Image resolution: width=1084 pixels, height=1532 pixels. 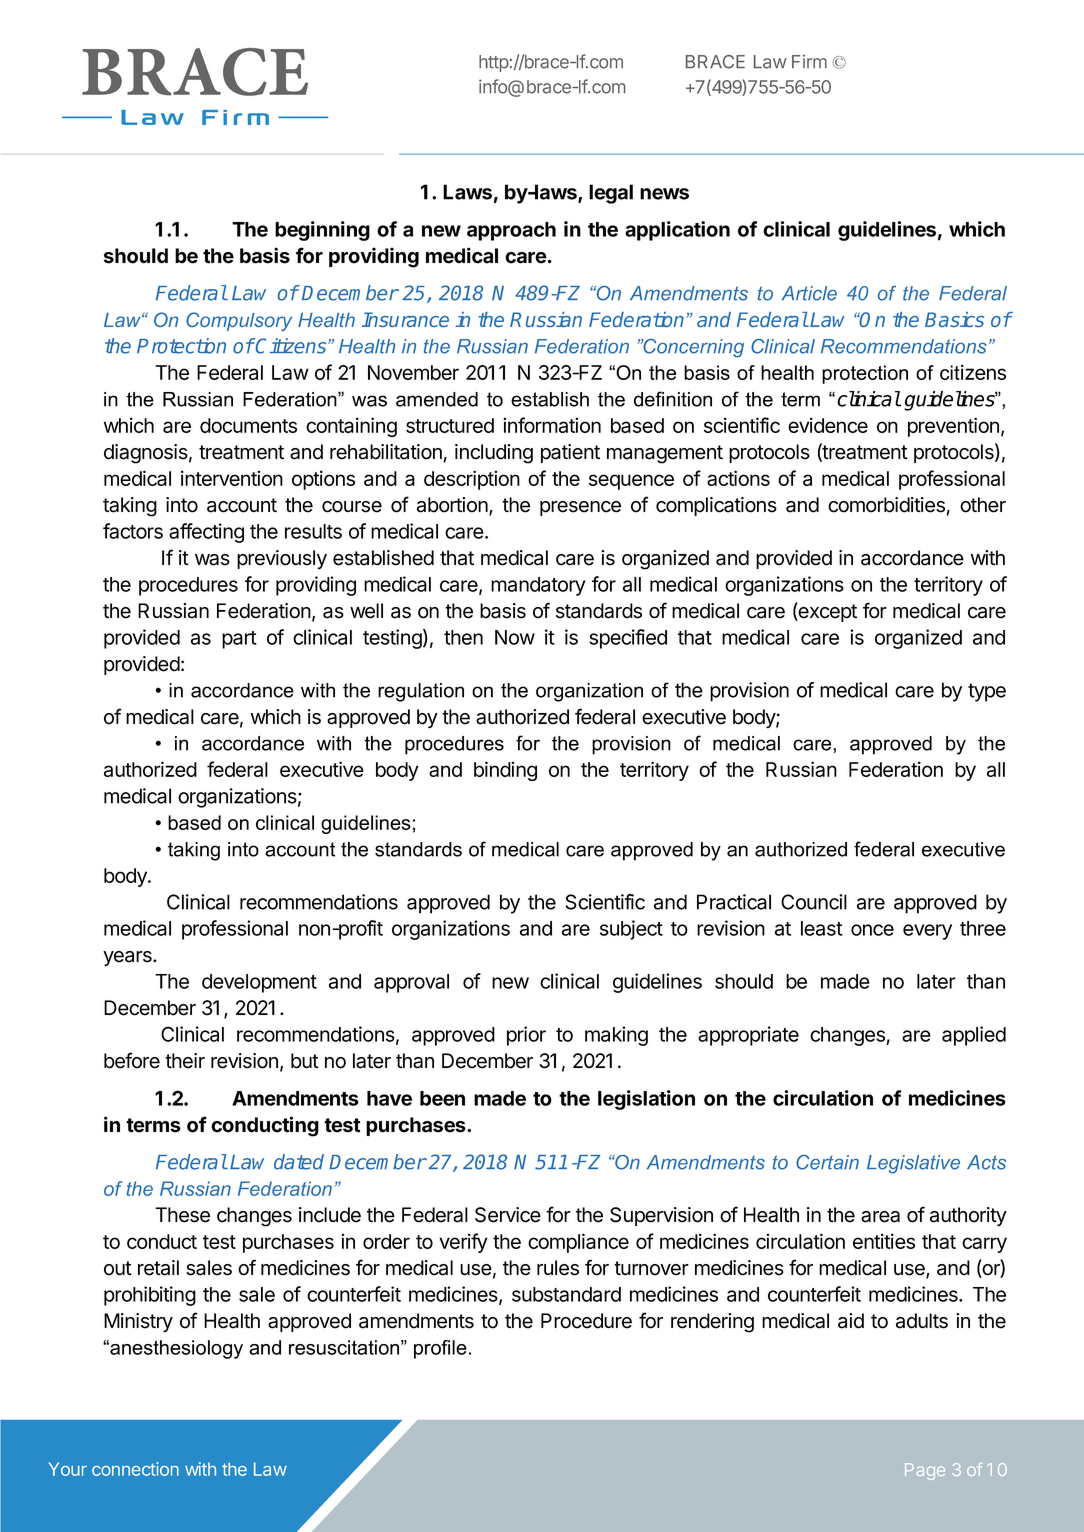 What do you see at coordinates (322, 231) in the screenshot?
I see `beginning` at bounding box center [322, 231].
